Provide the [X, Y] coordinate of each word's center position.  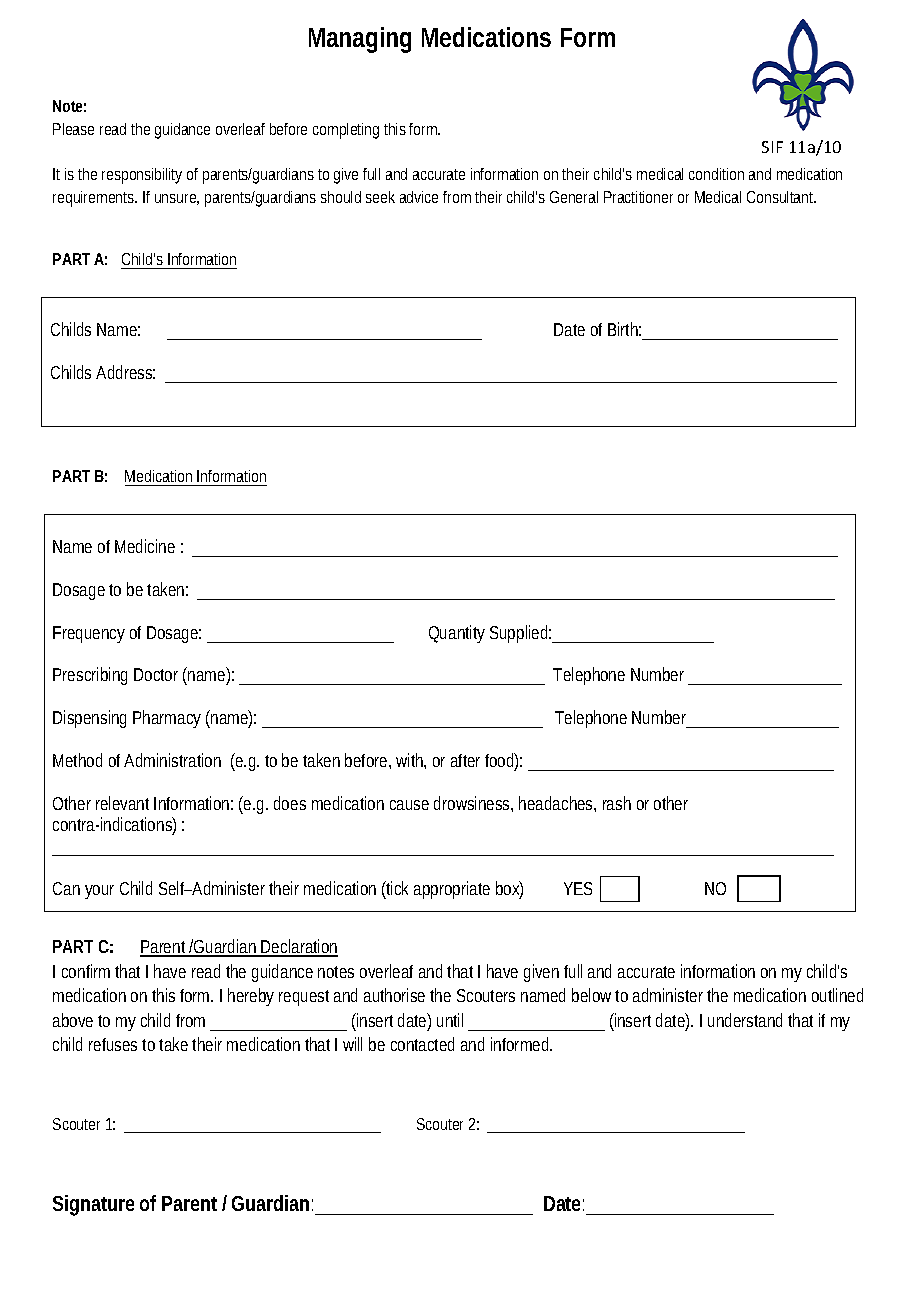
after [468, 760]
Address [125, 372]
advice [422, 197]
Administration [172, 760]
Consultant [781, 197]
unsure [177, 199]
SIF [772, 147]
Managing [360, 40]
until [450, 1020]
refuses [116, 1044]
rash [617, 803]
